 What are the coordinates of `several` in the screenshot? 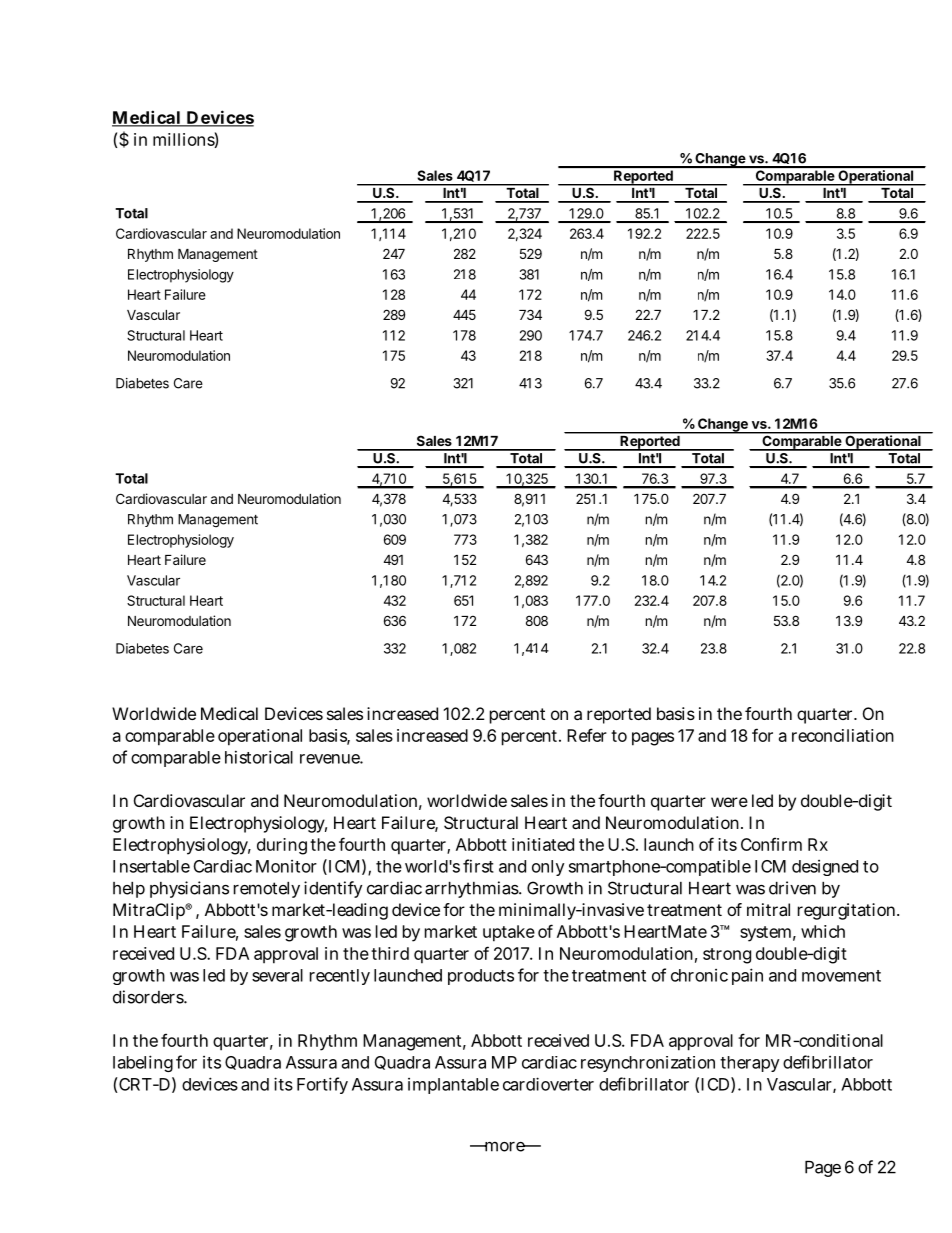 It's located at (277, 975).
